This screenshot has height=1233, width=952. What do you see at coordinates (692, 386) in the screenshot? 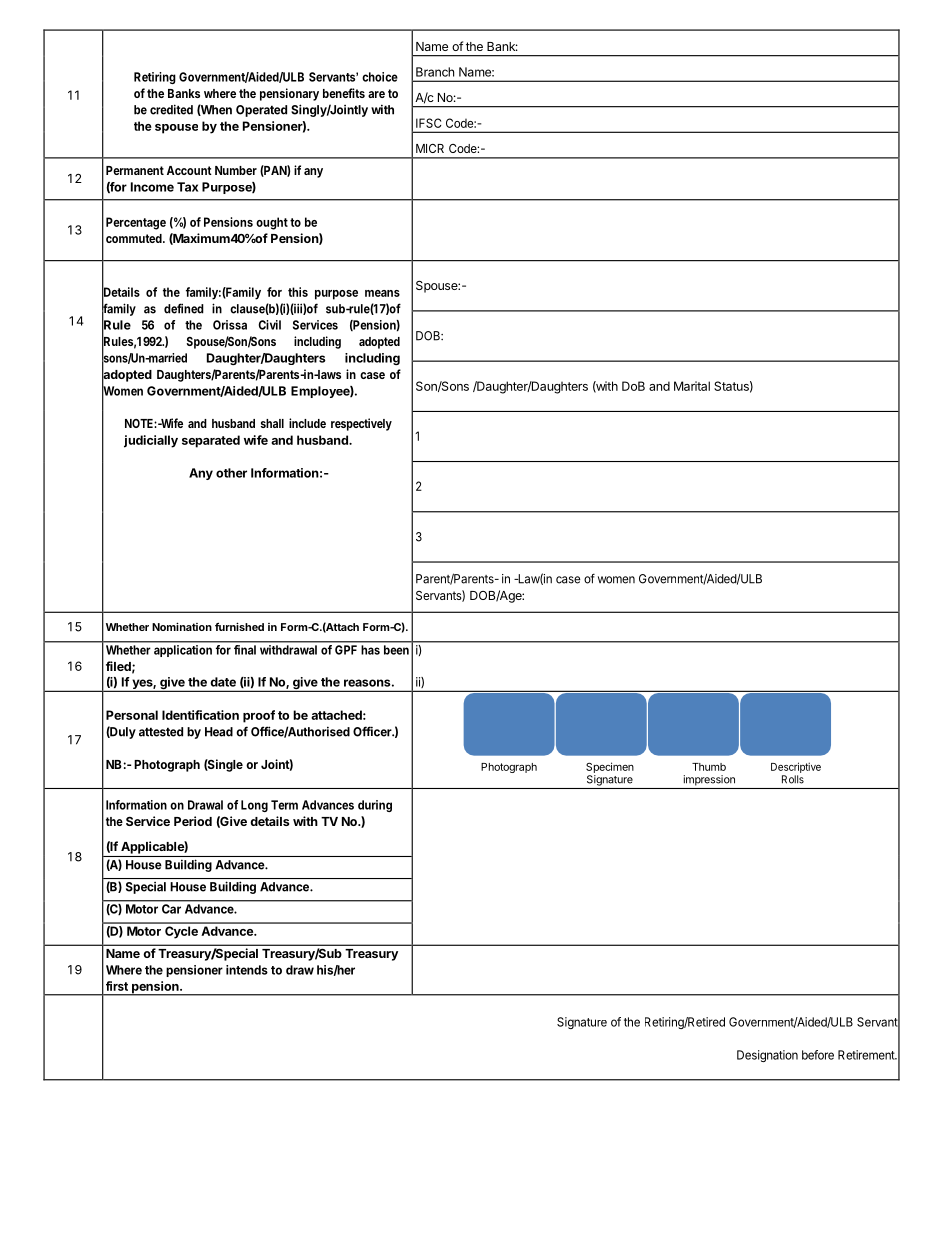
I see `Marital` at bounding box center [692, 386].
